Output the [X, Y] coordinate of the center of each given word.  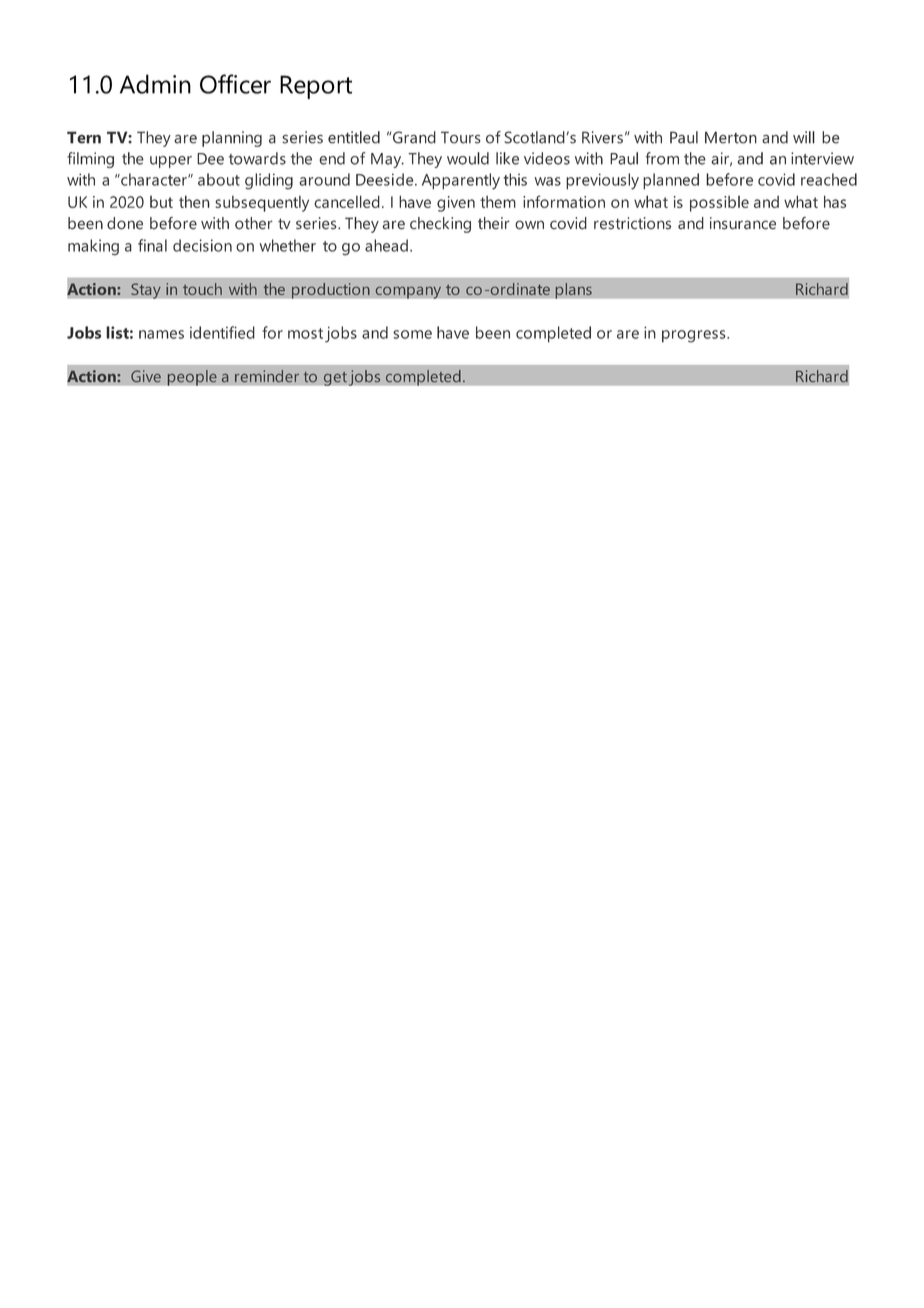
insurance [743, 223]
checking [440, 225]
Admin [155, 84]
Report [316, 87]
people [192, 378]
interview [822, 158]
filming [90, 160]
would [468, 158]
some [412, 334]
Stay [146, 291]
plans [573, 291]
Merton [731, 137]
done [125, 223]
